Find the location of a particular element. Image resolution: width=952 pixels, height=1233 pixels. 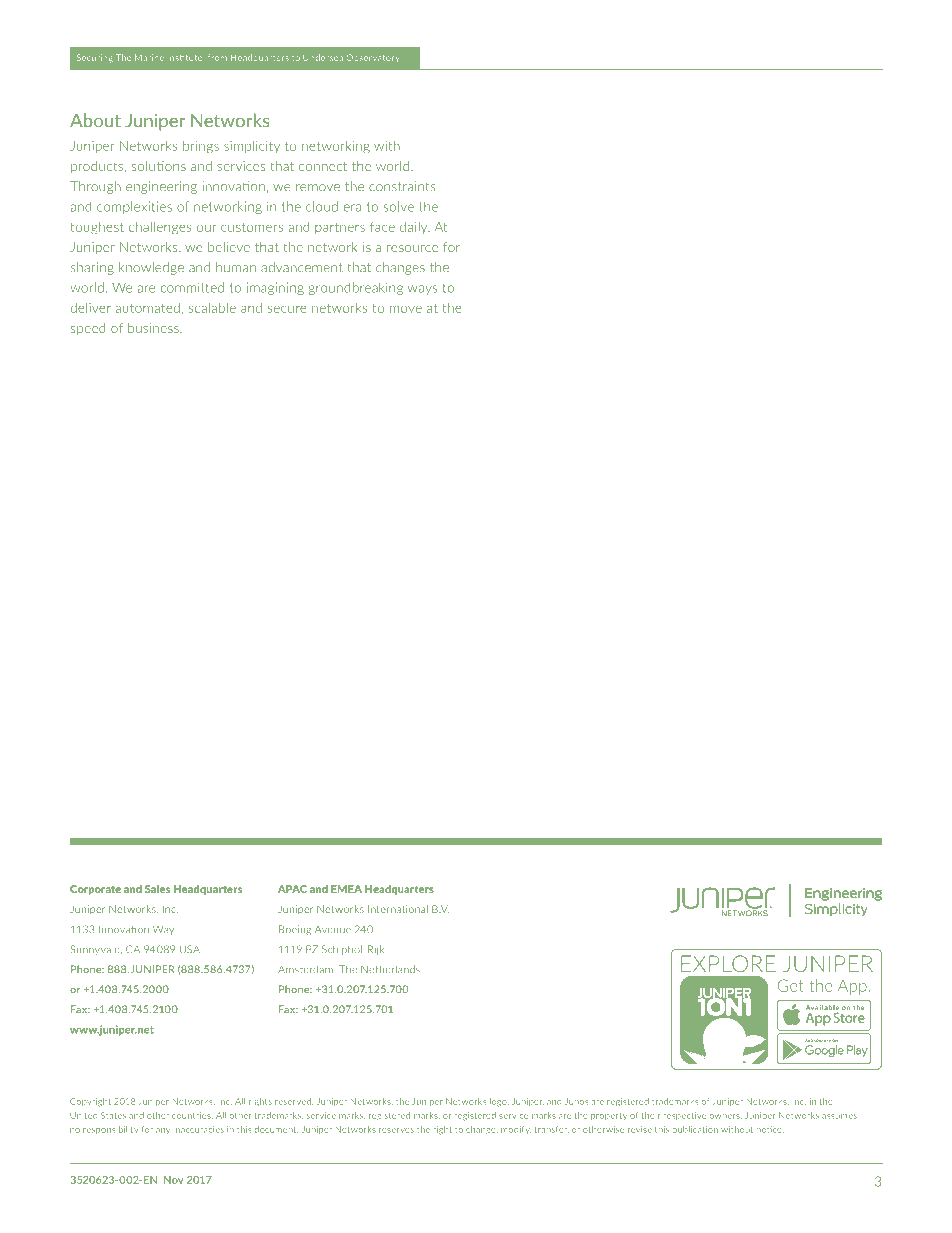

Observatory is located at coordinates (373, 58).
